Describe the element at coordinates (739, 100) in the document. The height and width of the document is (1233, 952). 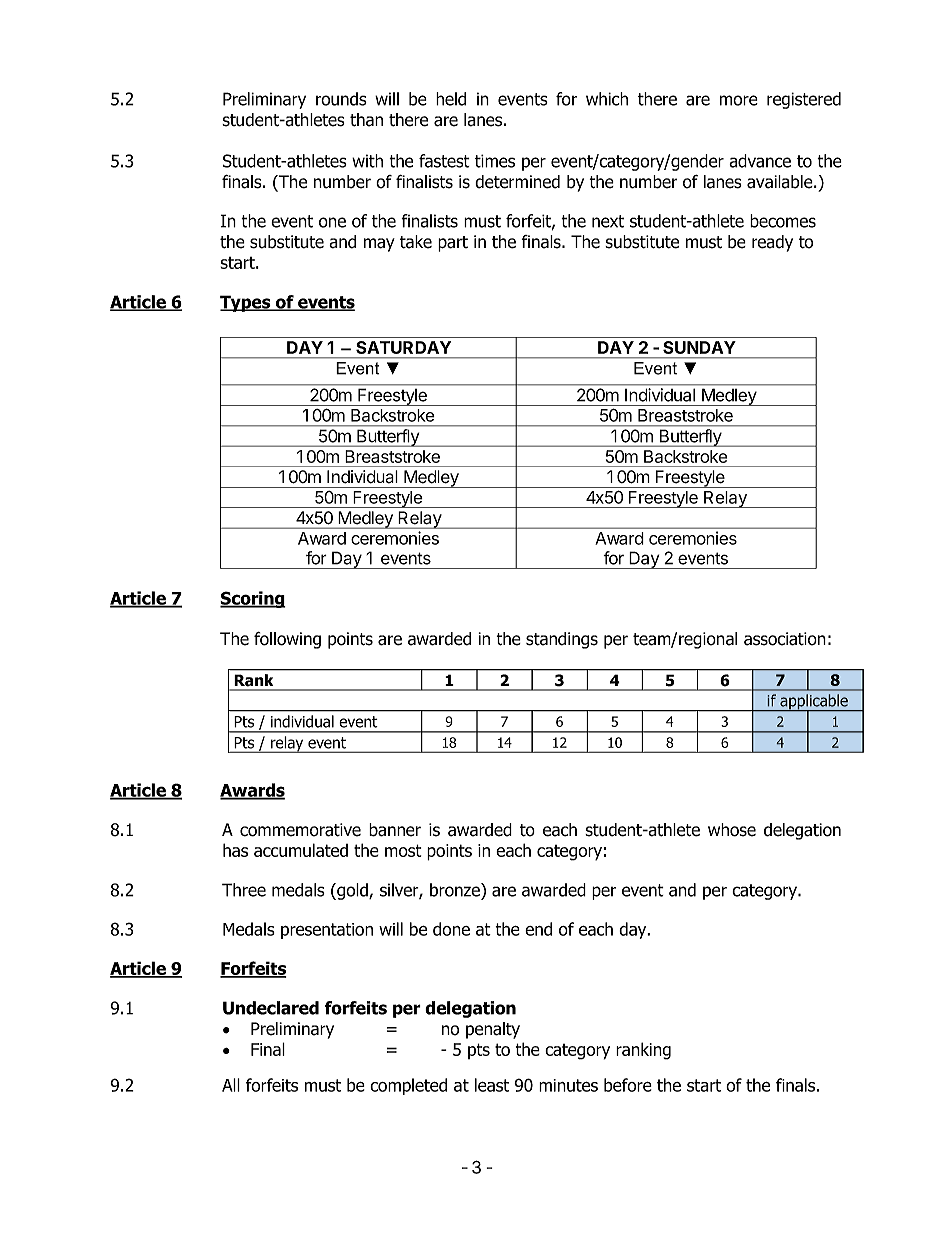
I see `more` at that location.
